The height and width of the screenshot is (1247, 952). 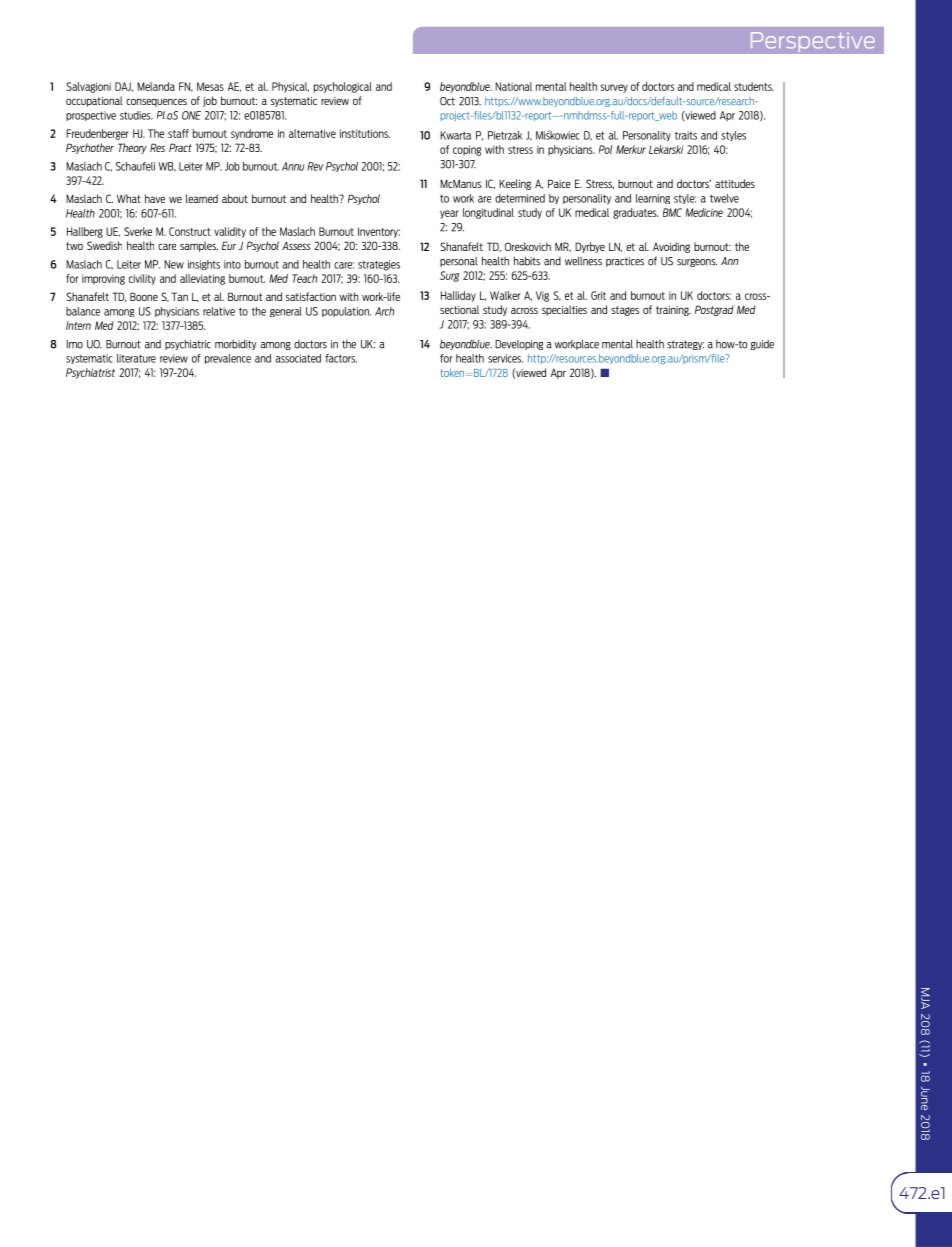 I want to click on have, so click(x=155, y=198).
